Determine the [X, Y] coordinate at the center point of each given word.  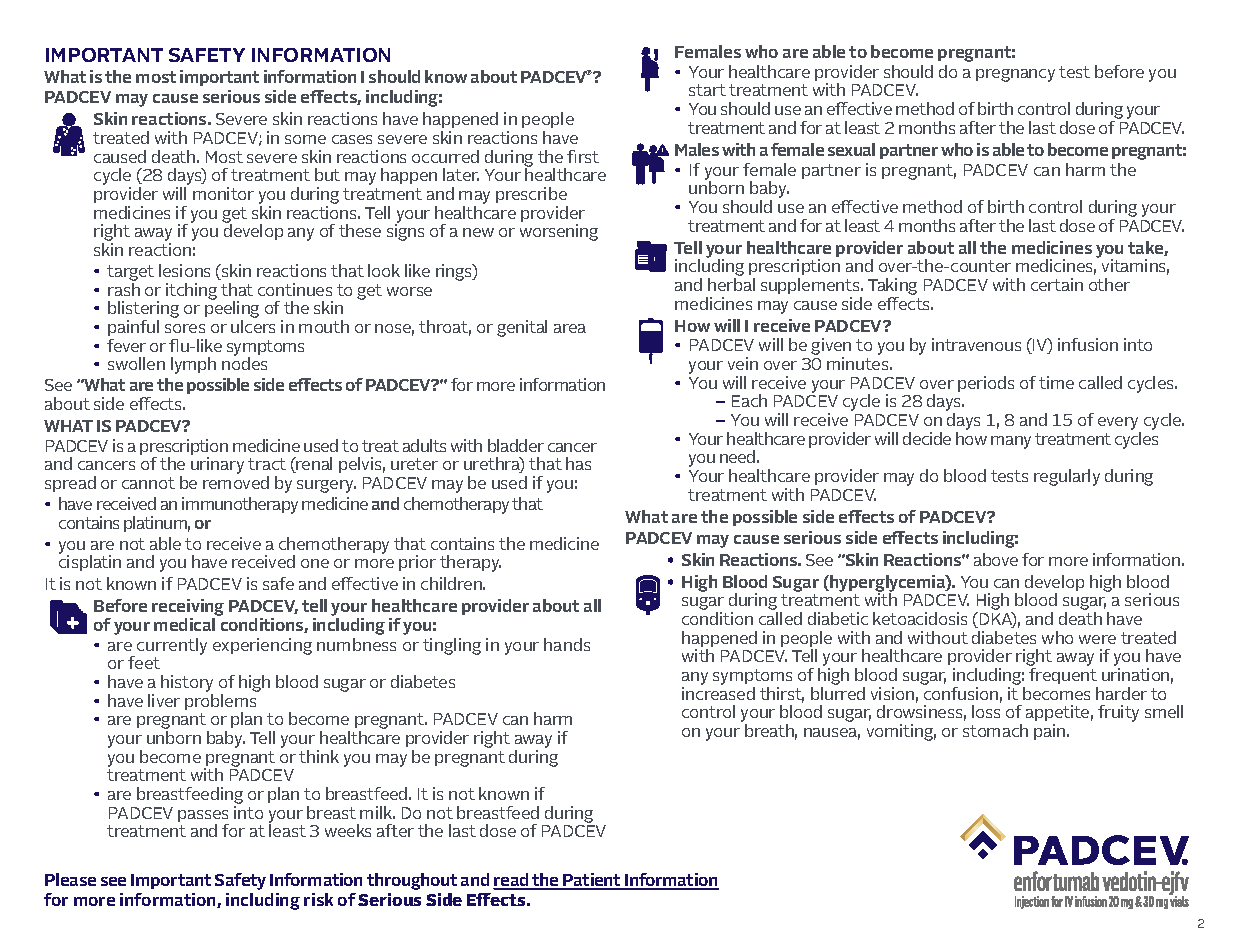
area [570, 328]
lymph [193, 365]
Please [70, 879]
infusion [1088, 344]
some [305, 139]
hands [567, 644]
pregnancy [1015, 75]
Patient [593, 881]
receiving [188, 609]
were [1097, 639]
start [707, 90]
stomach [995, 730]
